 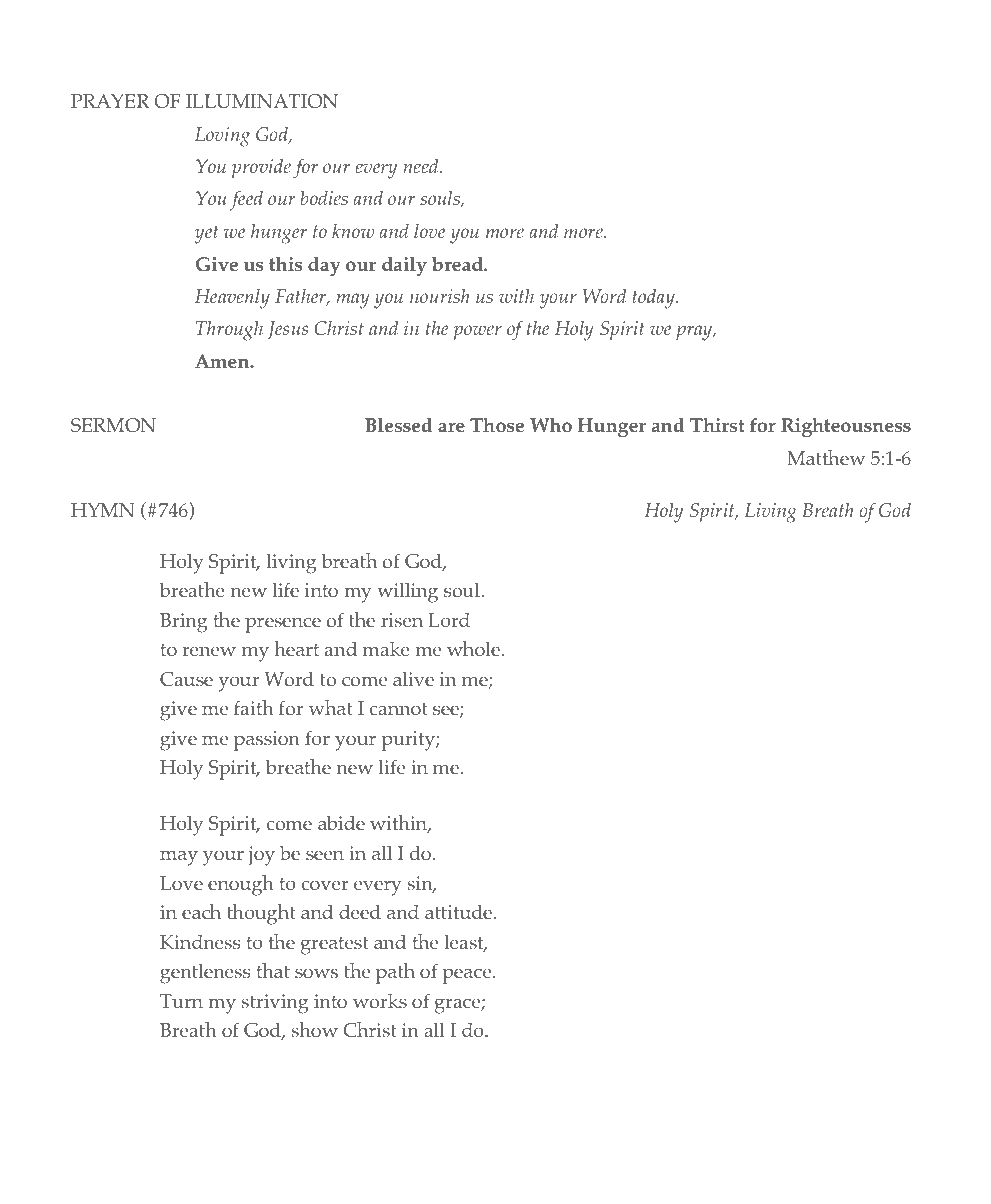 What do you see at coordinates (655, 299) in the page?
I see `today` at bounding box center [655, 299].
